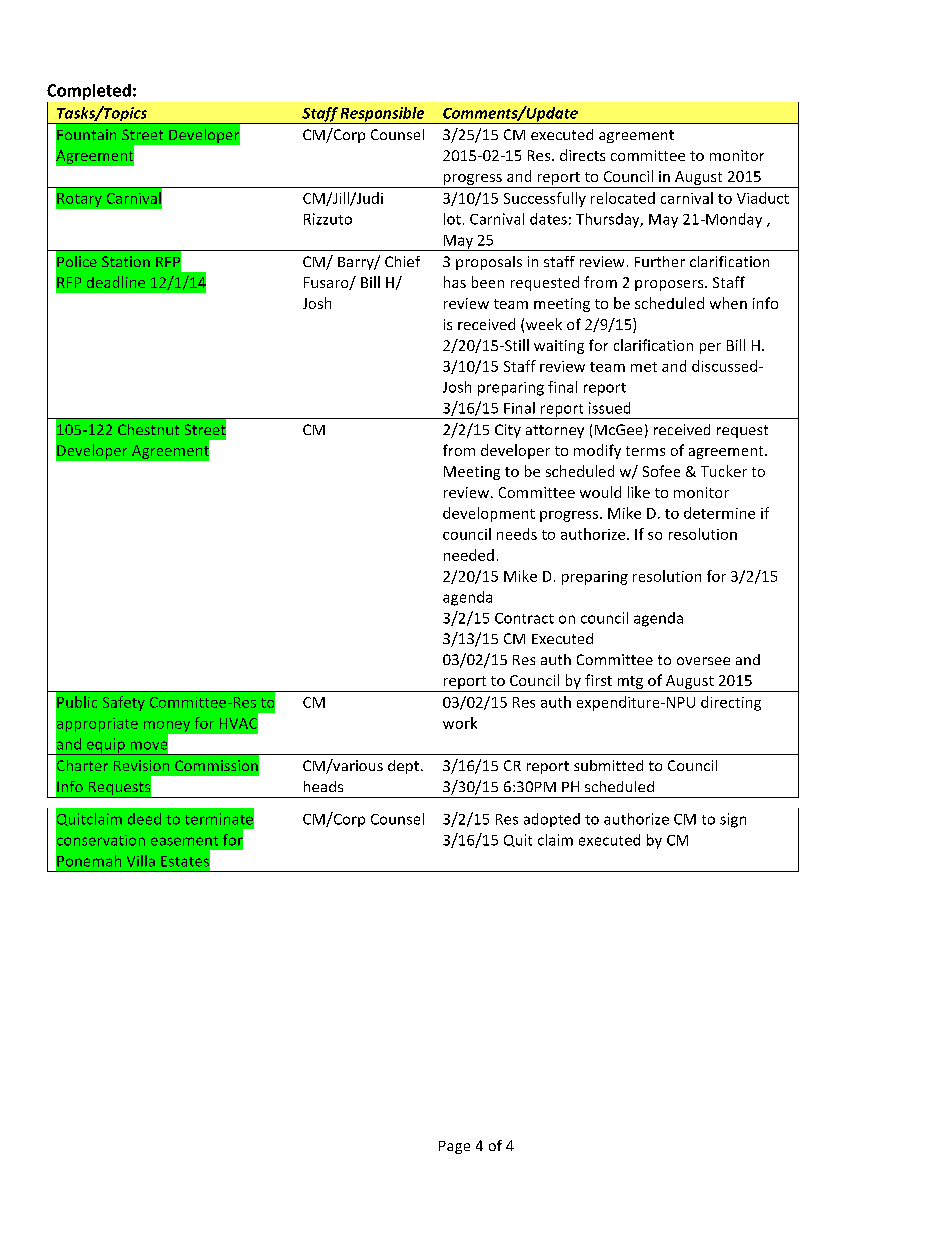 This screenshot has height=1233, width=952. Describe the element at coordinates (552, 820) in the screenshot. I see `adopted` at that location.
